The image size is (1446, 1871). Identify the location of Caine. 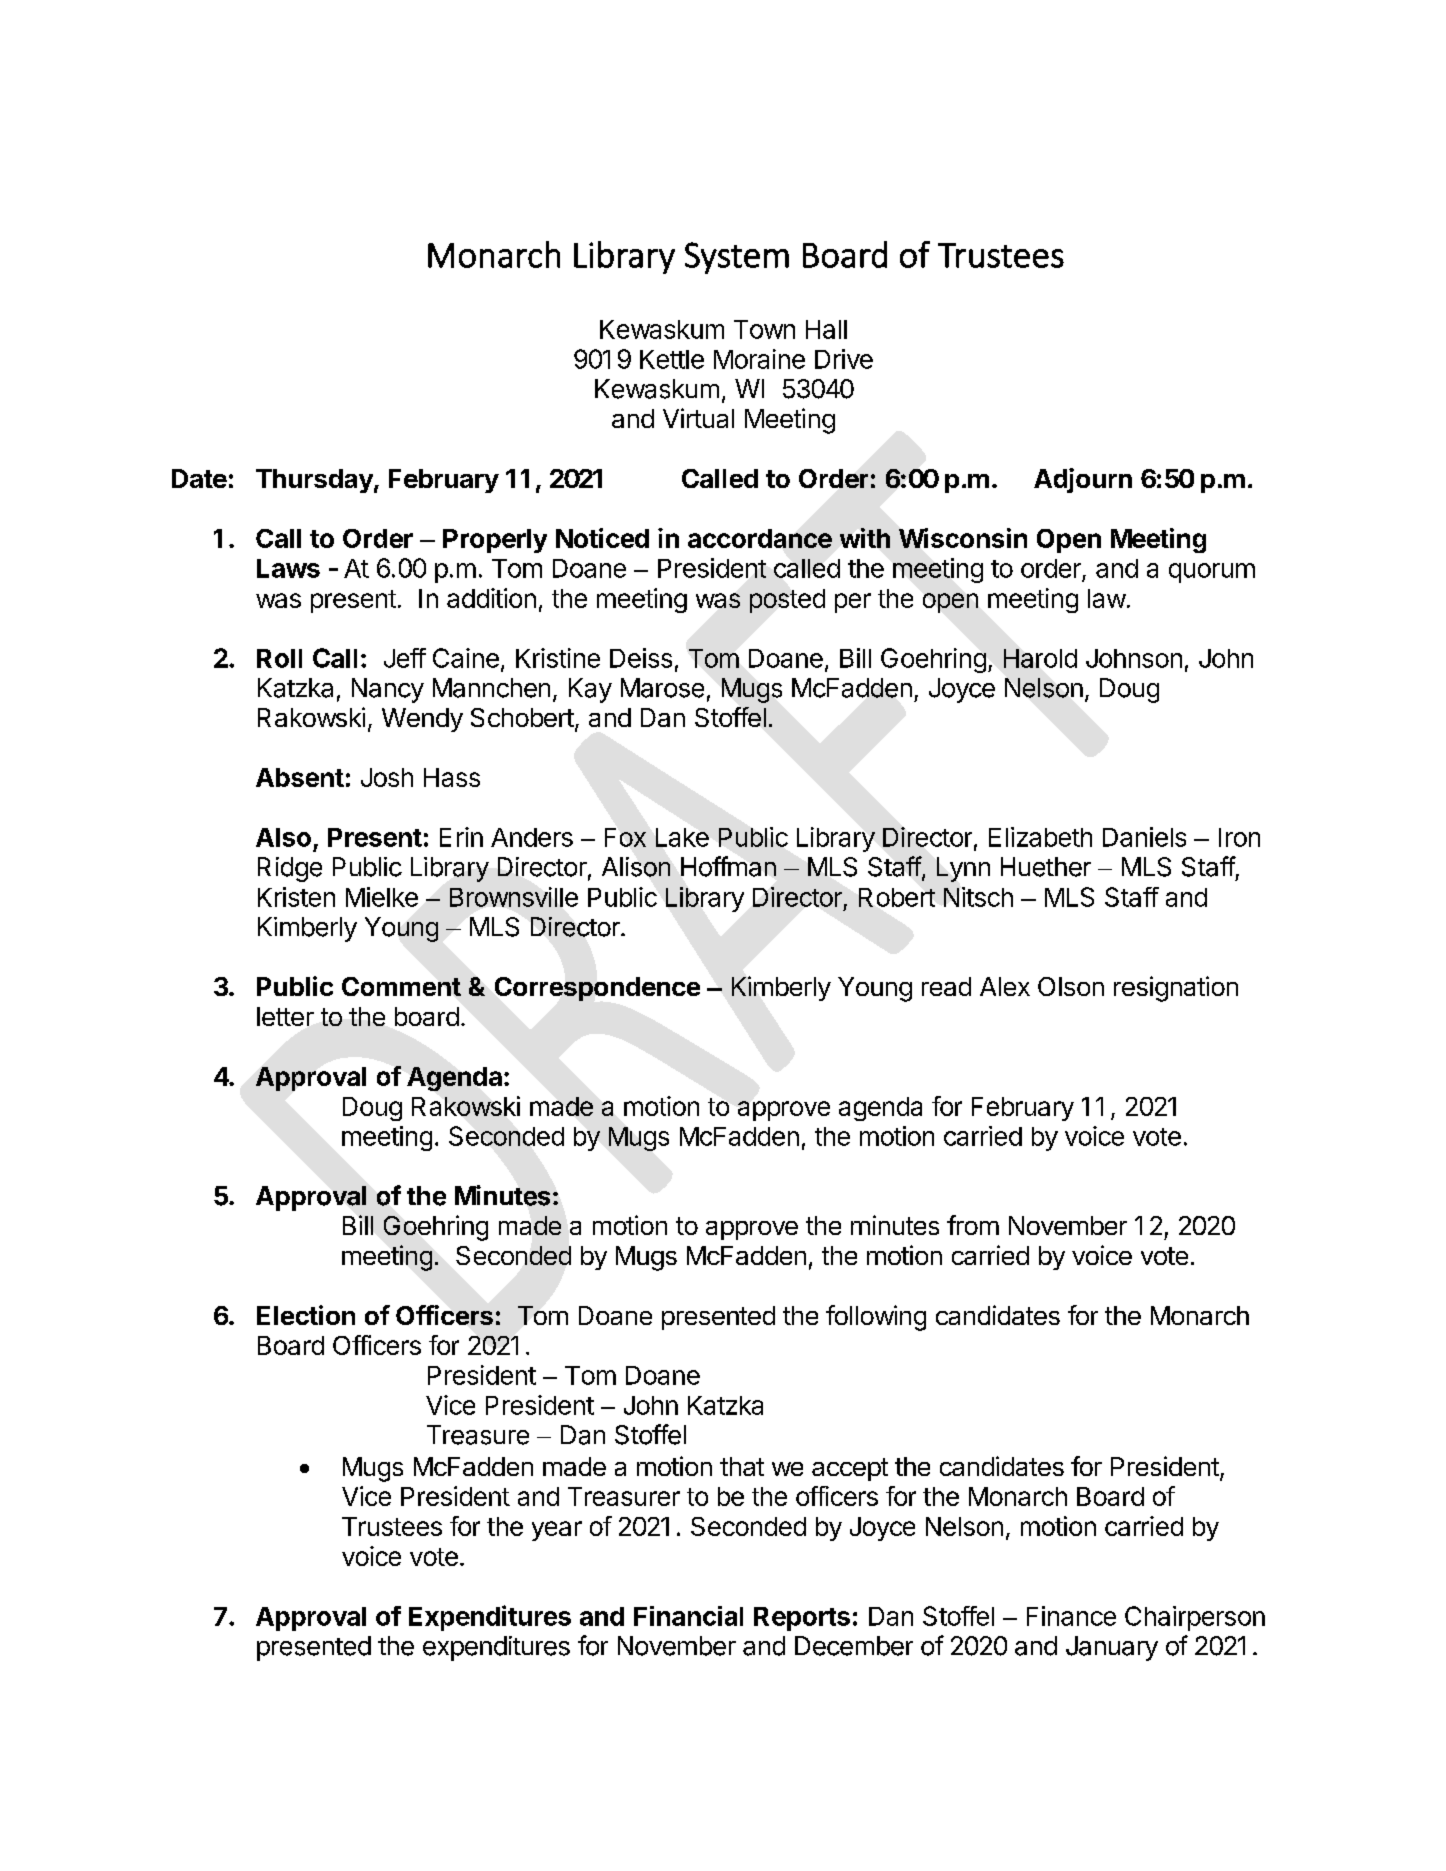
(466, 658).
